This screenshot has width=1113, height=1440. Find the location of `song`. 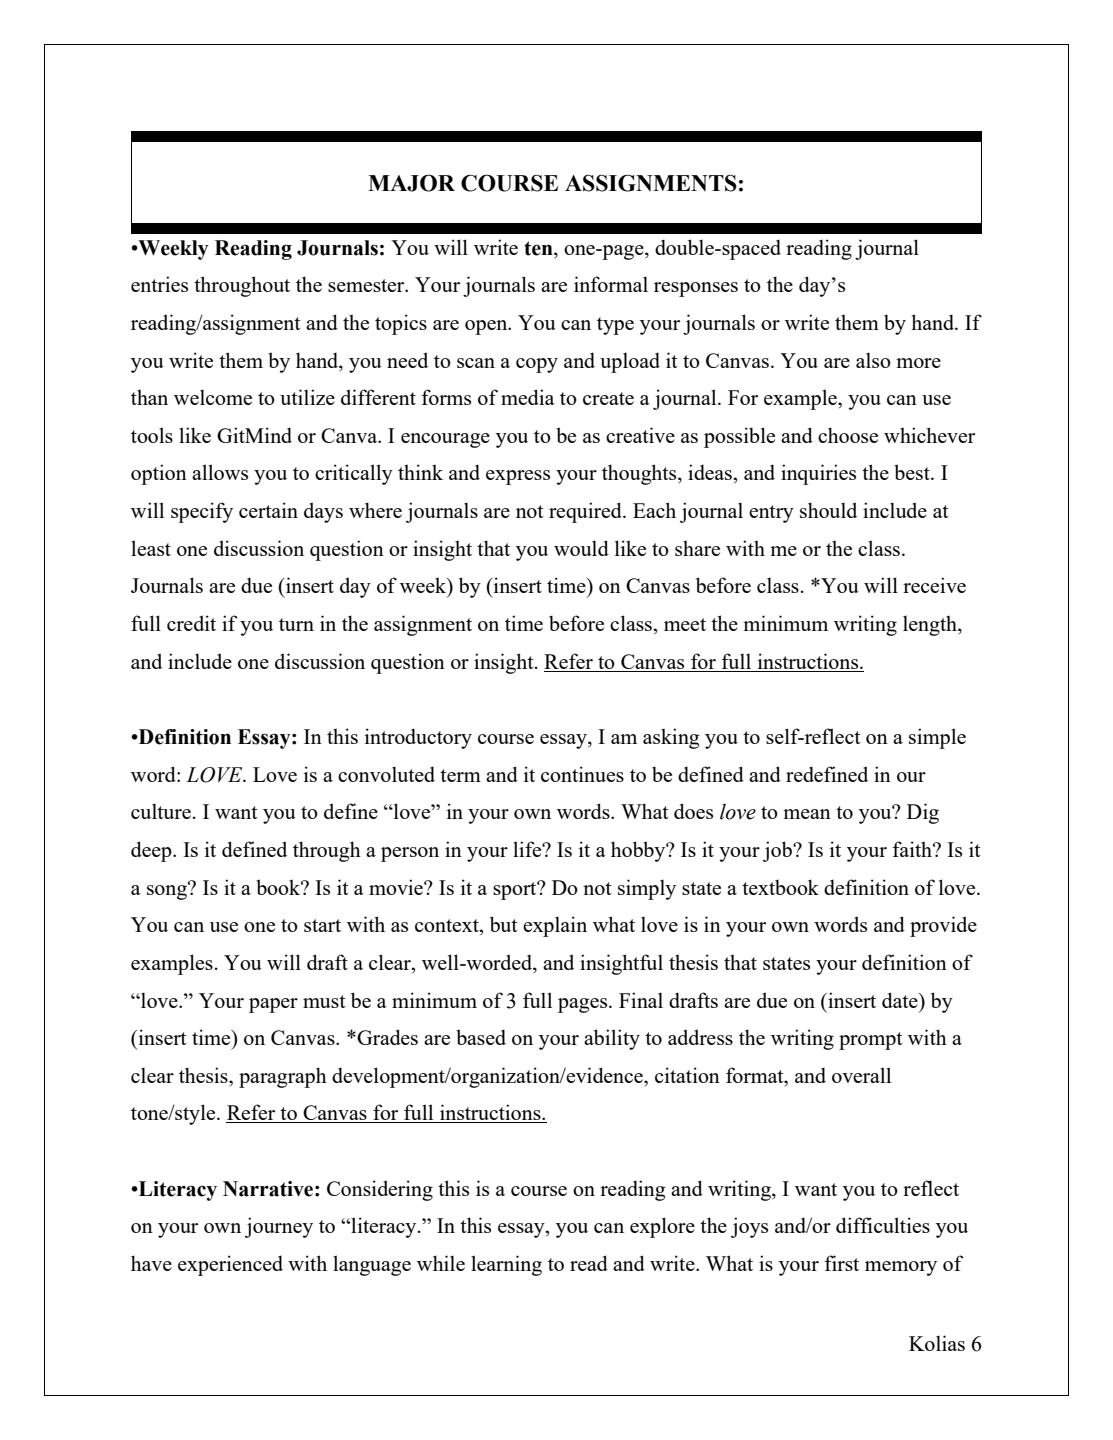

song is located at coordinates (168, 891).
